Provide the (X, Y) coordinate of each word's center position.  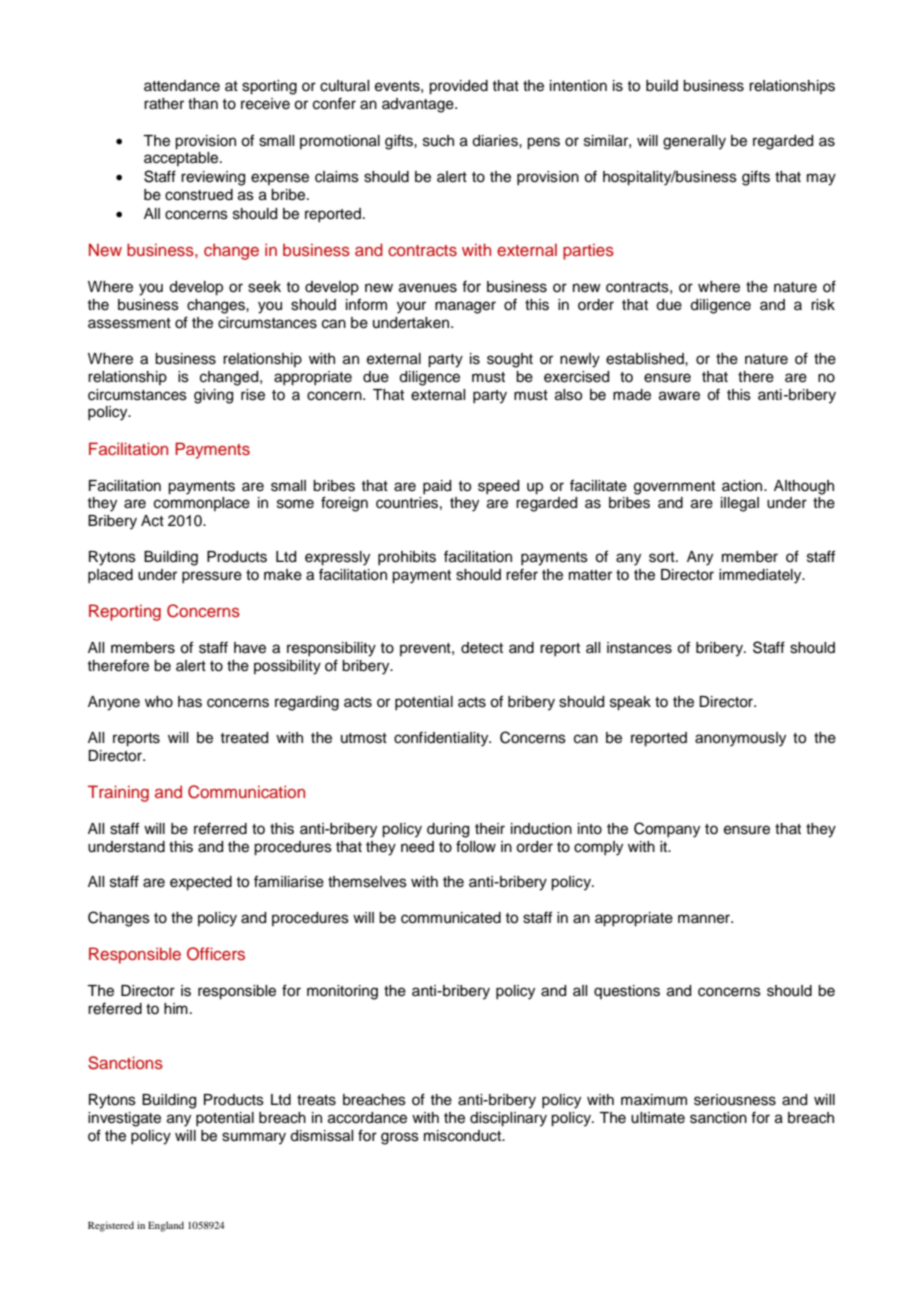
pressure (212, 577)
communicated (451, 918)
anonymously (740, 739)
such (438, 141)
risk (823, 305)
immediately (761, 576)
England (166, 1226)
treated (244, 738)
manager (465, 307)
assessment (129, 323)
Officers (216, 954)
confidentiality (442, 739)
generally (694, 142)
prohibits (407, 558)
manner (705, 919)
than (203, 104)
